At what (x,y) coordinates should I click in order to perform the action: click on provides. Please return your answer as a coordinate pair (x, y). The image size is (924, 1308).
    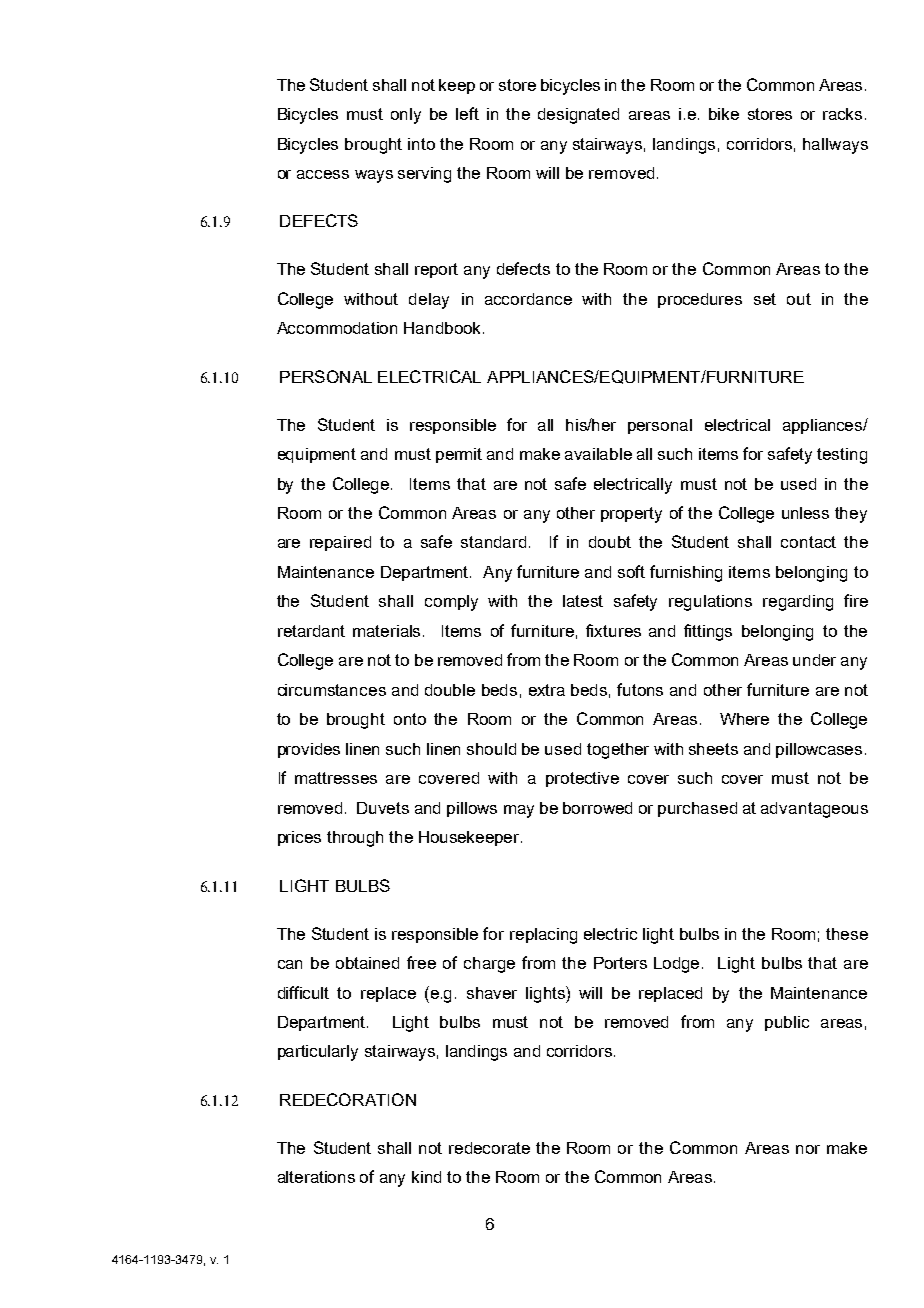
    Looking at the image, I should click on (309, 750).
